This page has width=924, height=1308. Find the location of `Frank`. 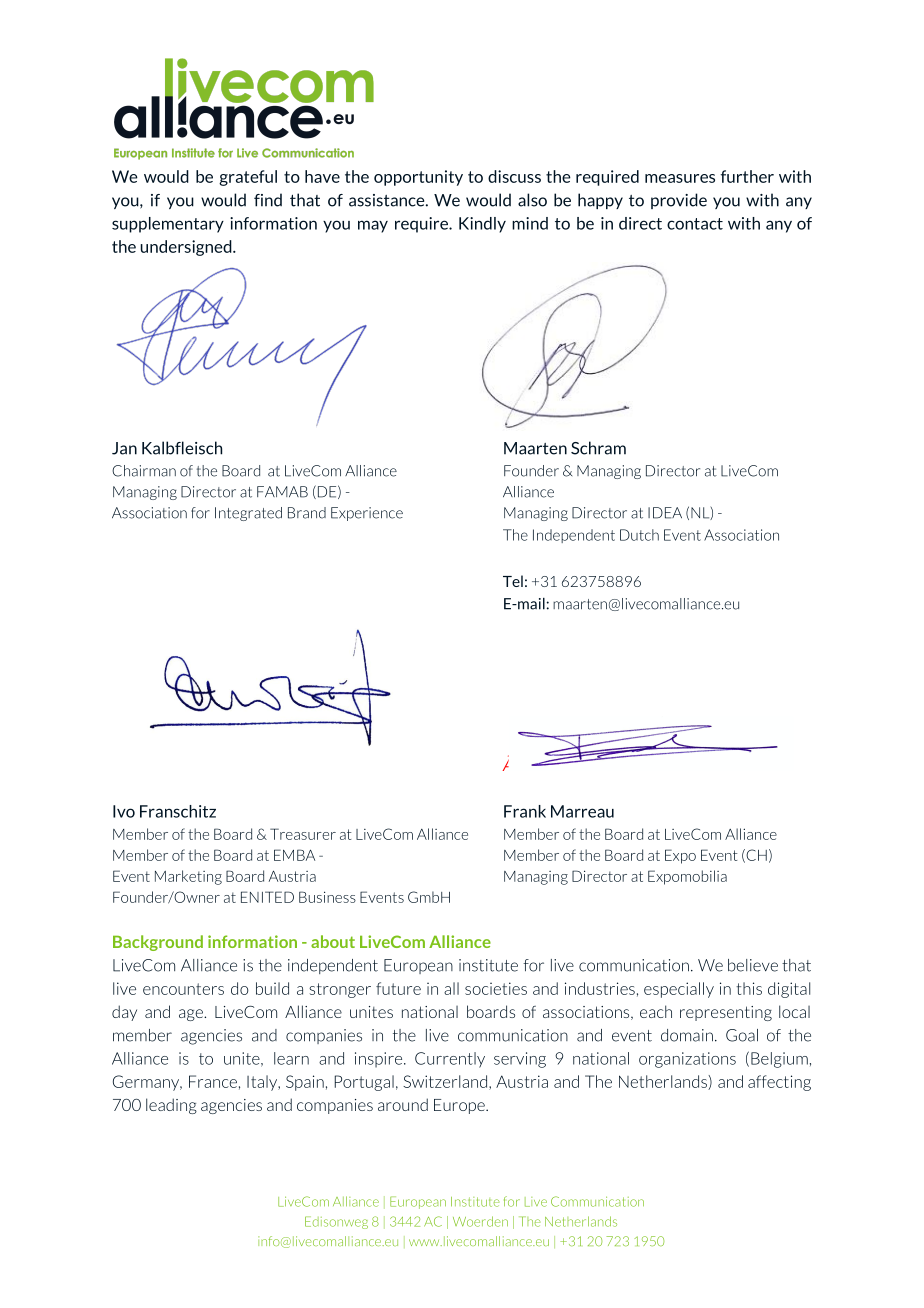

Frank is located at coordinates (525, 811).
